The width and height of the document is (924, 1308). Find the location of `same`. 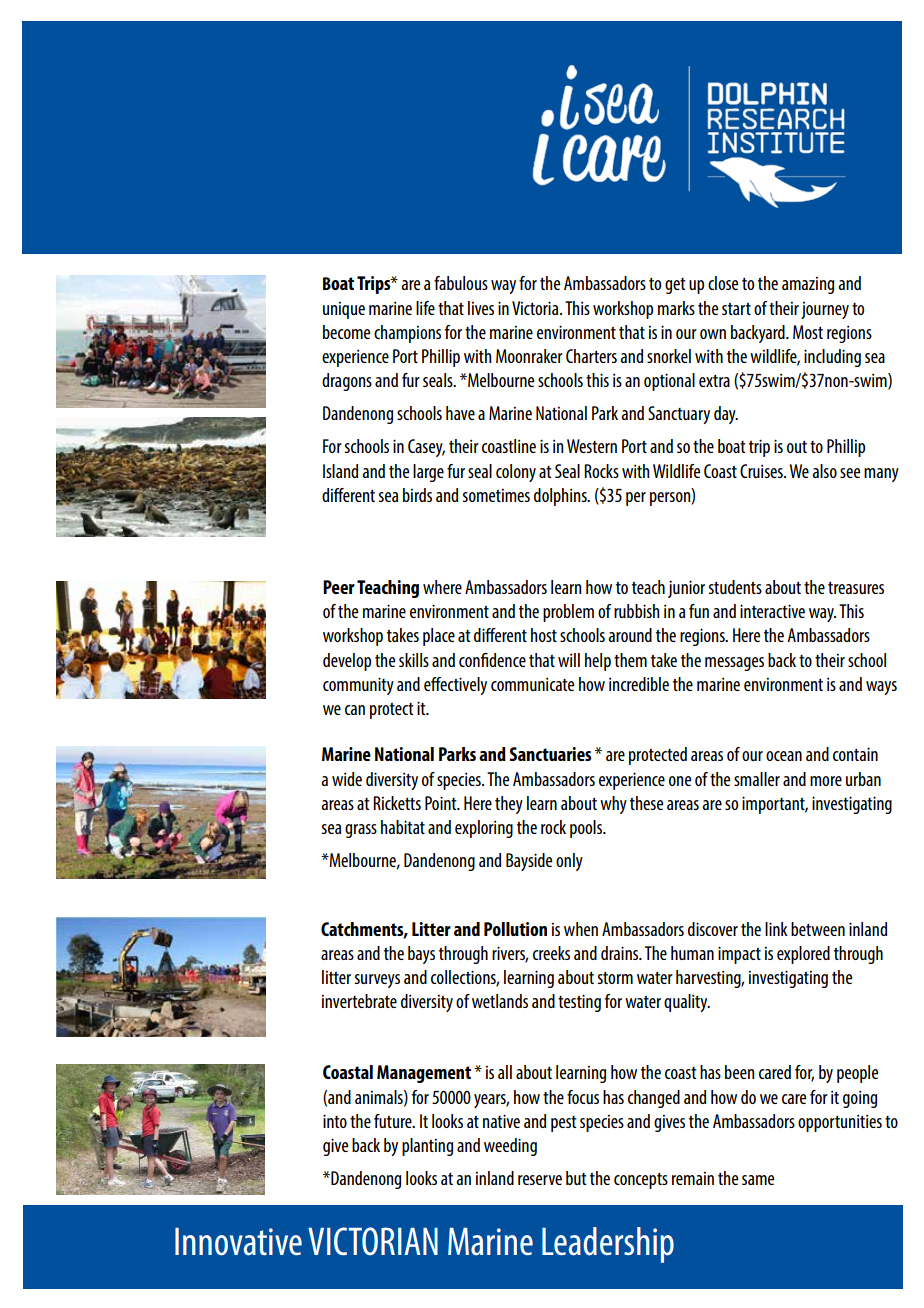

same is located at coordinates (758, 1180).
